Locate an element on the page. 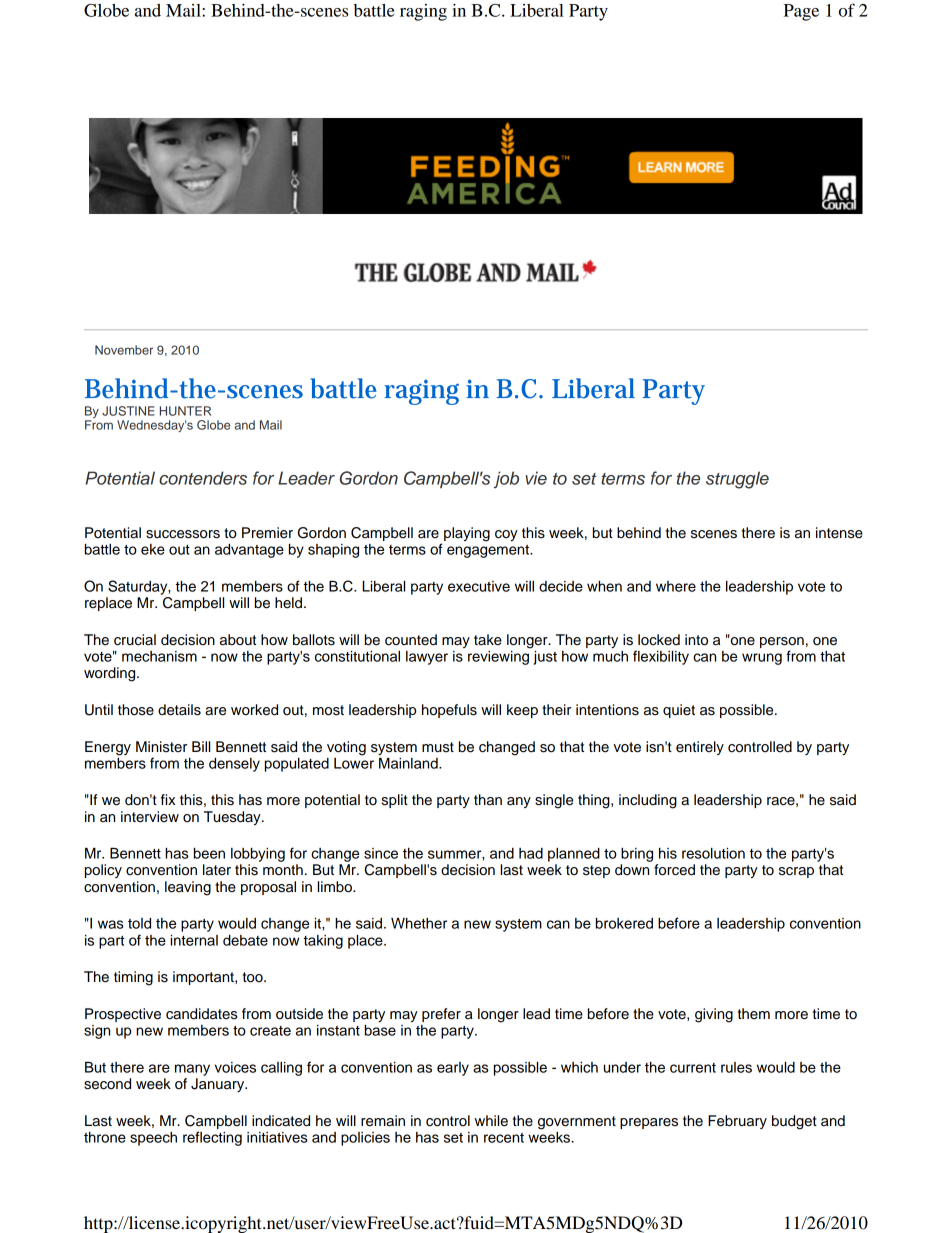  February is located at coordinates (737, 1122).
